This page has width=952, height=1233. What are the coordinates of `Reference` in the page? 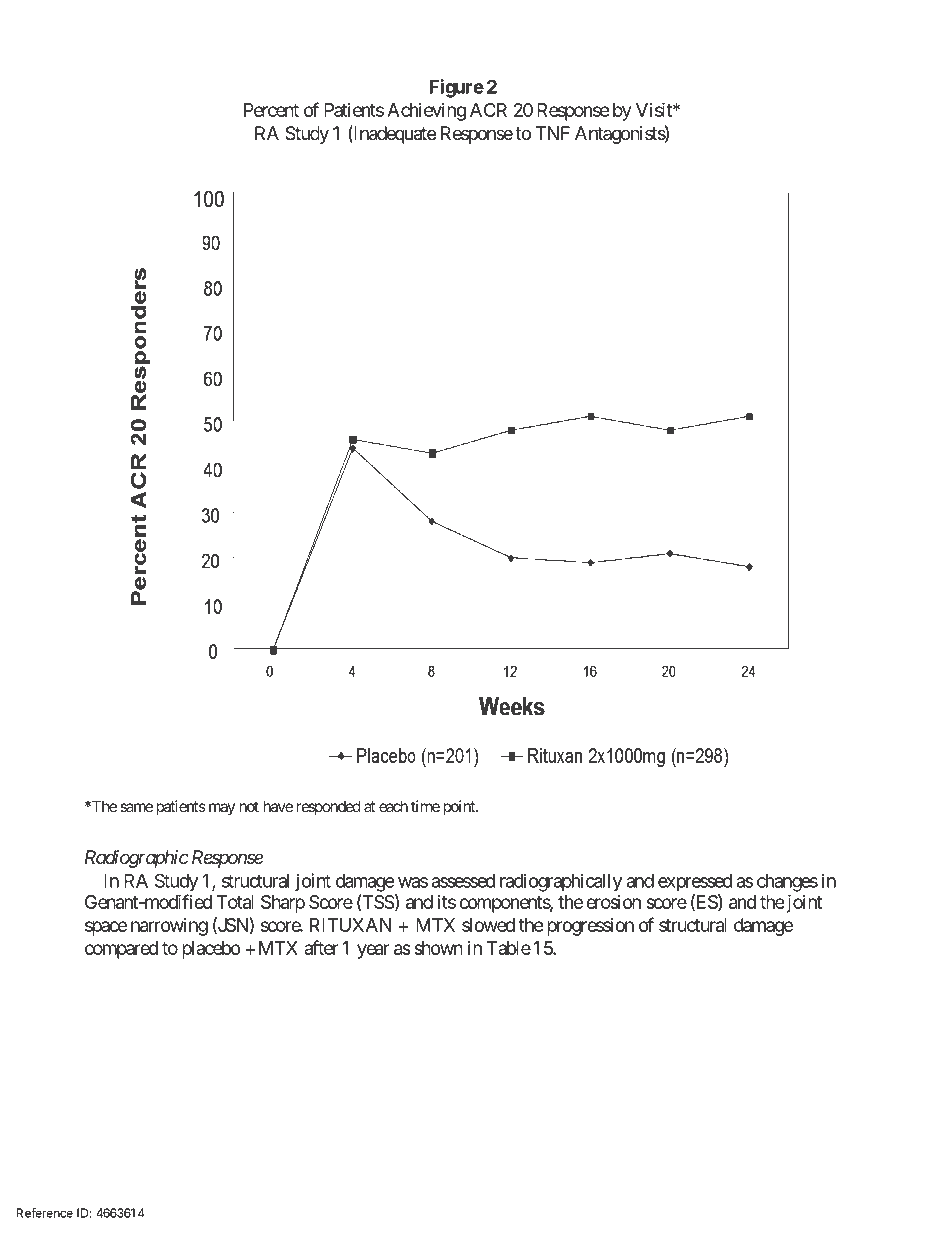 It's located at (45, 1213).
